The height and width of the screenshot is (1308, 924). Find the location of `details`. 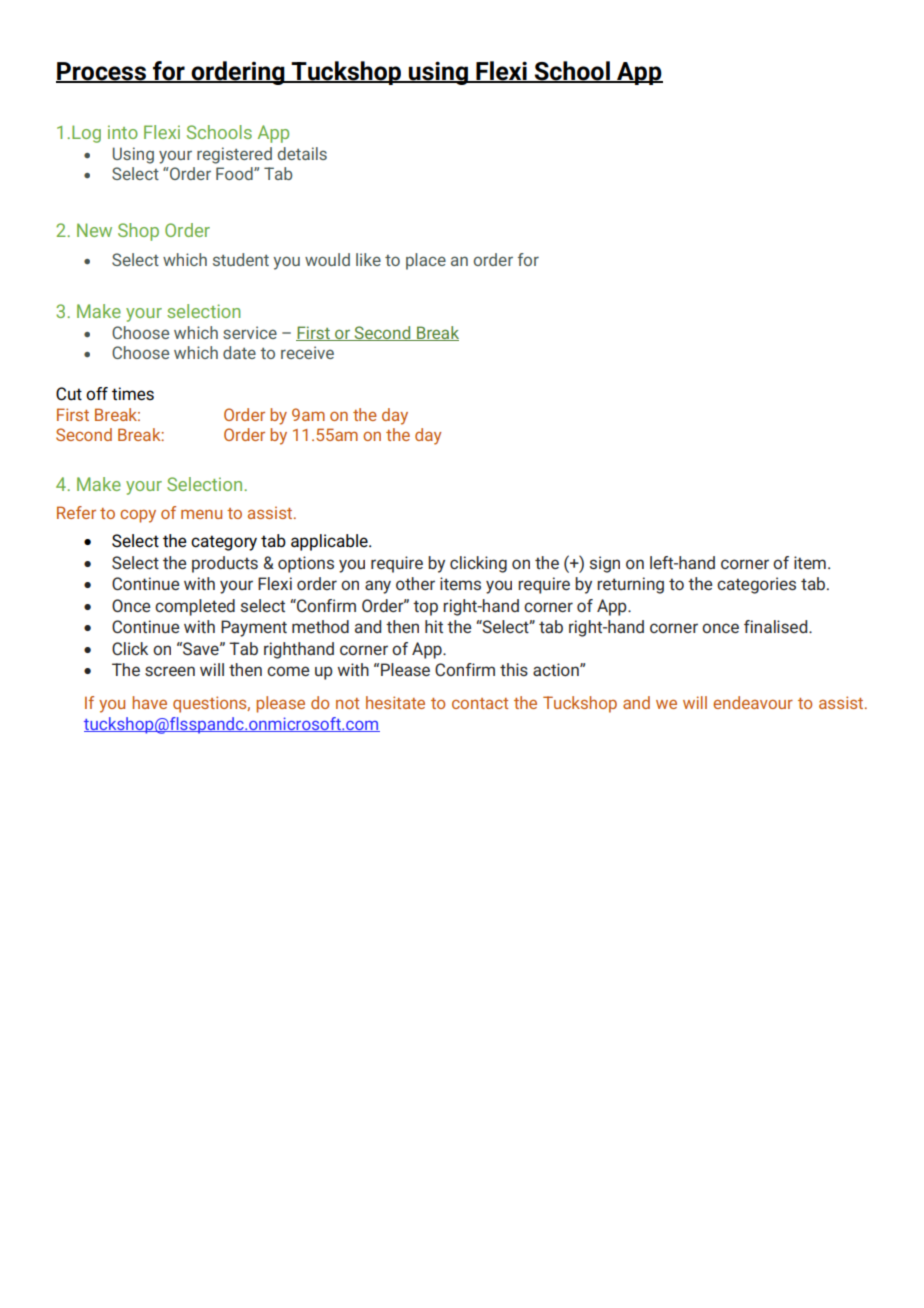

details is located at coordinates (302, 153).
